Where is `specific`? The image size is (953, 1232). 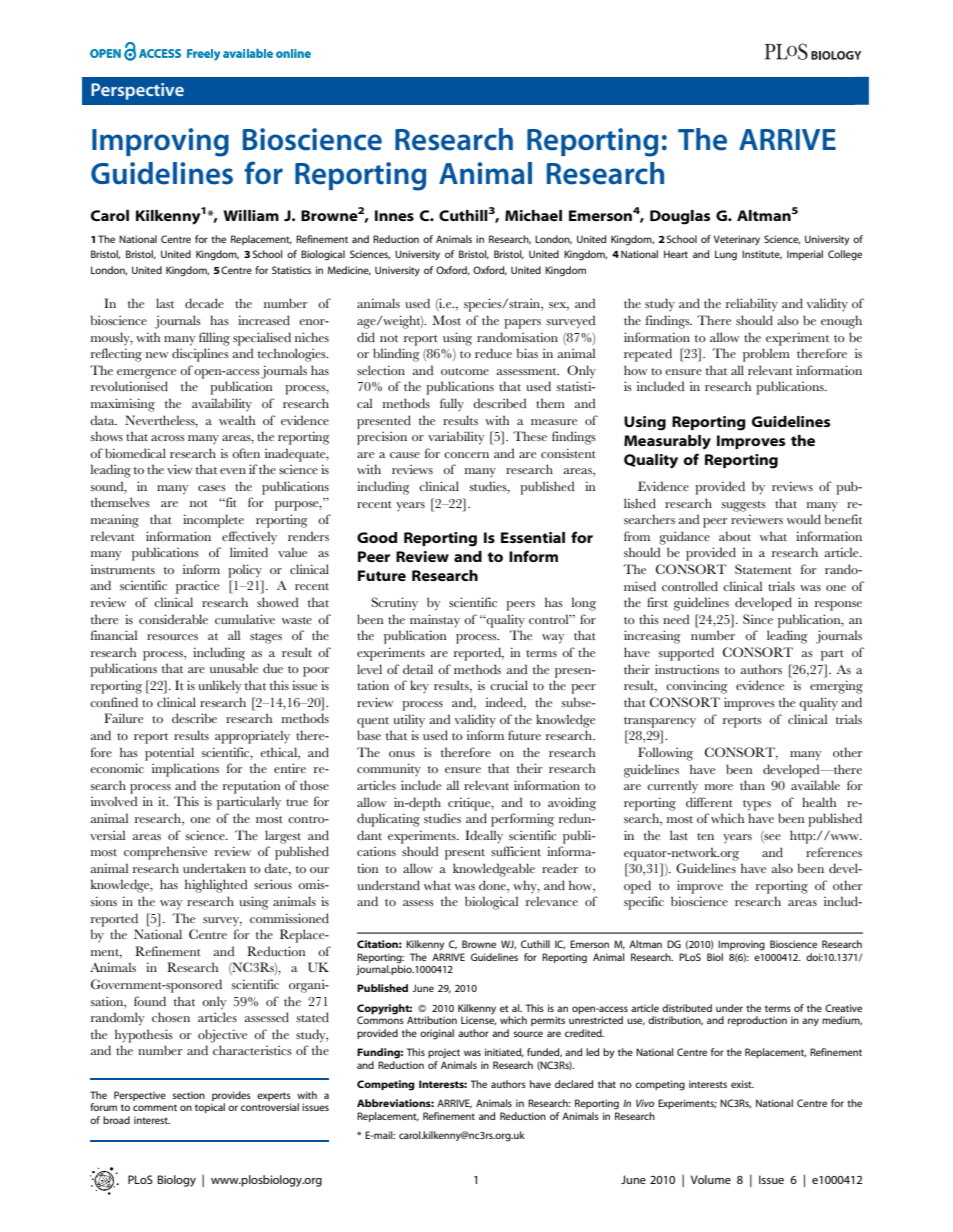
specific is located at coordinates (644, 903).
